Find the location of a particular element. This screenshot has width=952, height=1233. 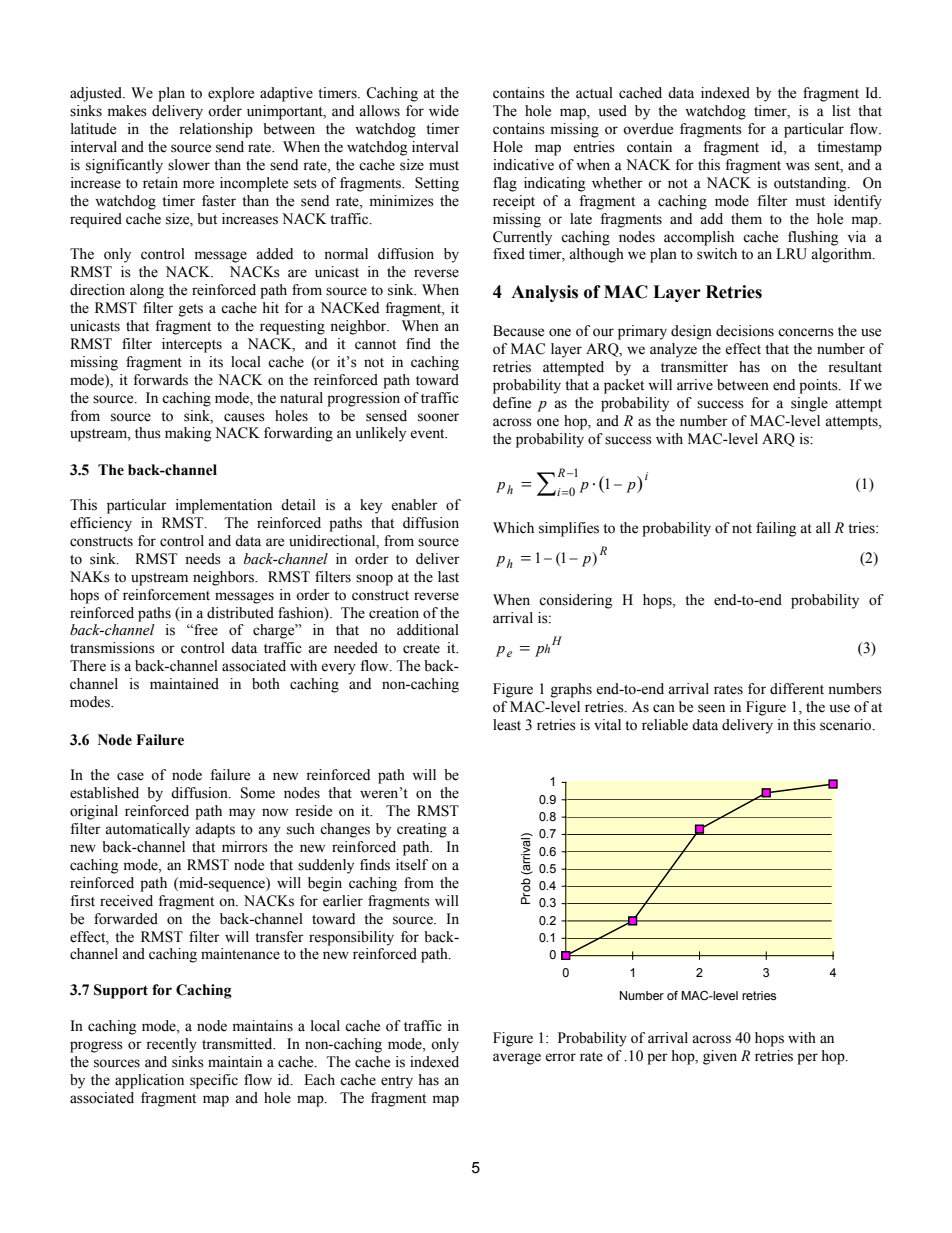

single is located at coordinates (809, 404).
